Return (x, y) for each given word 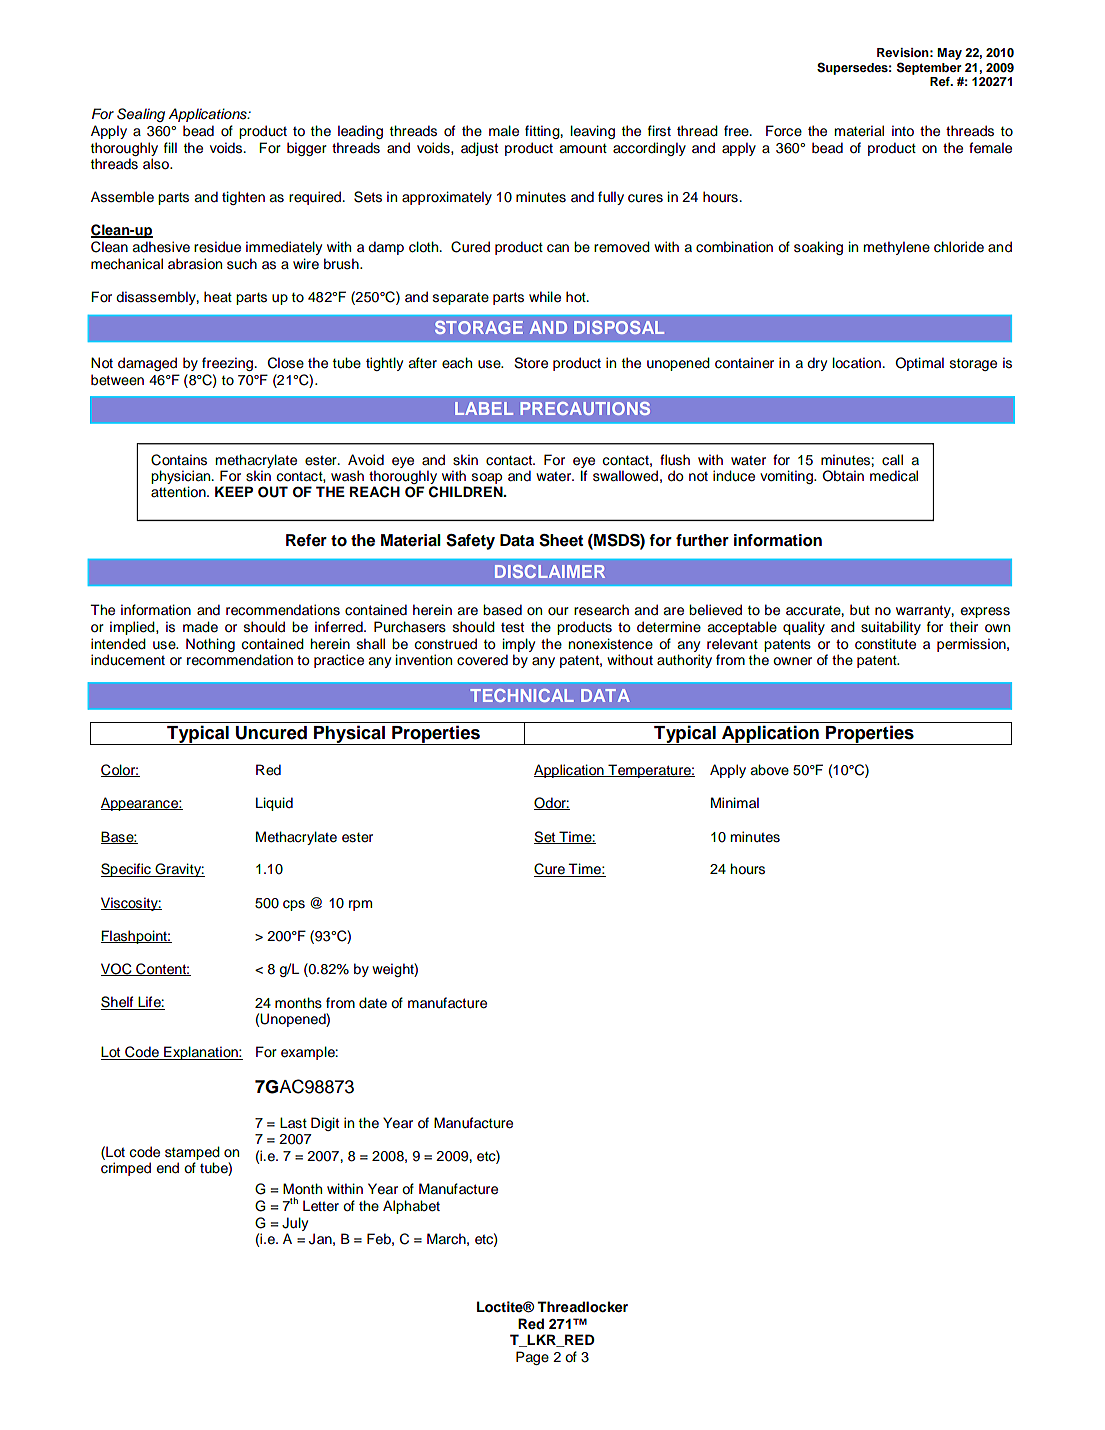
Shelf (118, 1003)
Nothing (210, 645)
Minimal (735, 802)
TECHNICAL (522, 695)
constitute (885, 644)
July (295, 1224)
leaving (593, 132)
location (858, 363)
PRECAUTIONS (585, 408)
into (903, 131)
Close (286, 363)
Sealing (141, 115)
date (373, 1003)
